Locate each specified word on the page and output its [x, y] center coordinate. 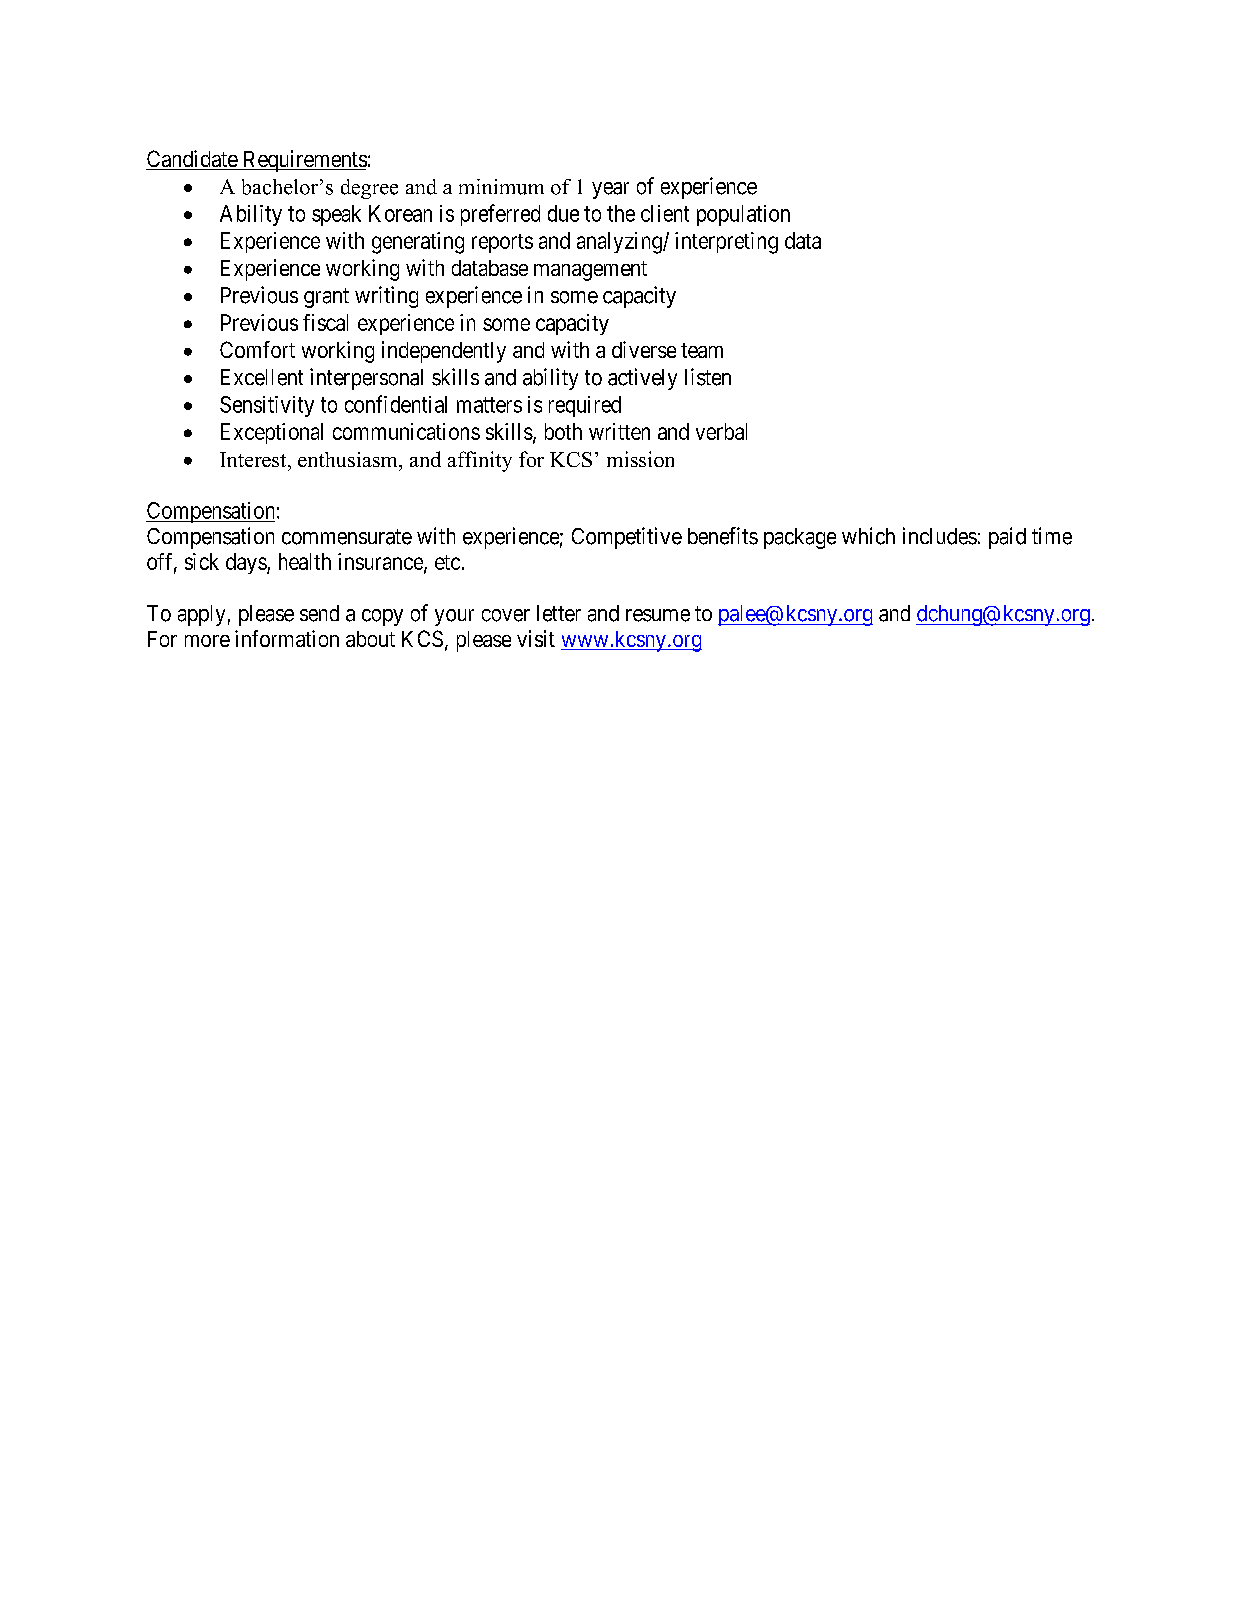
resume [658, 615]
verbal [721, 431]
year [610, 190]
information [287, 638]
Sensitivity [267, 406]
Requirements [303, 161]
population [743, 215]
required [585, 406]
